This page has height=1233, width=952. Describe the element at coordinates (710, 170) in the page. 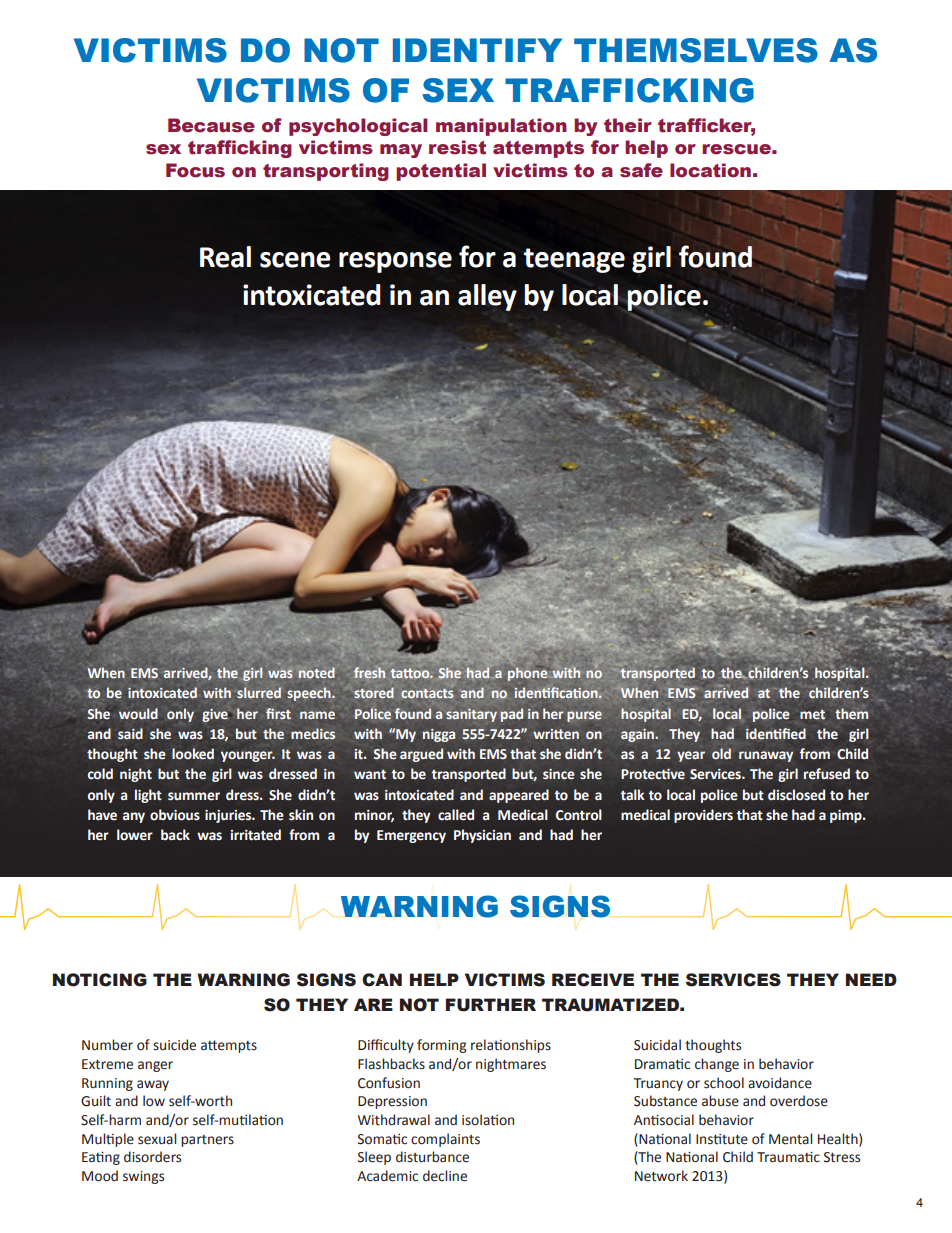

I see `location` at that location.
